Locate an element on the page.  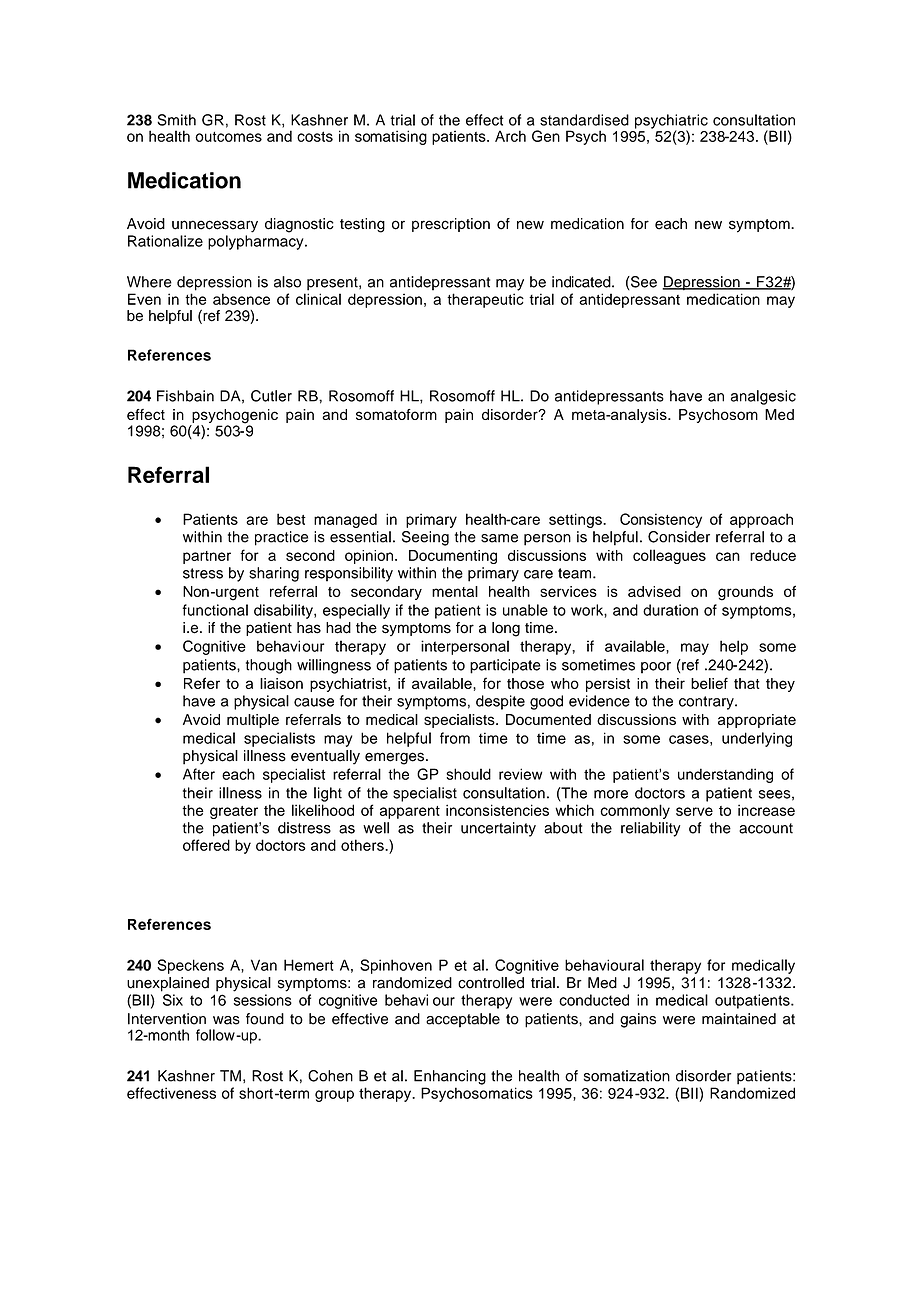
Arch is located at coordinates (510, 136).
